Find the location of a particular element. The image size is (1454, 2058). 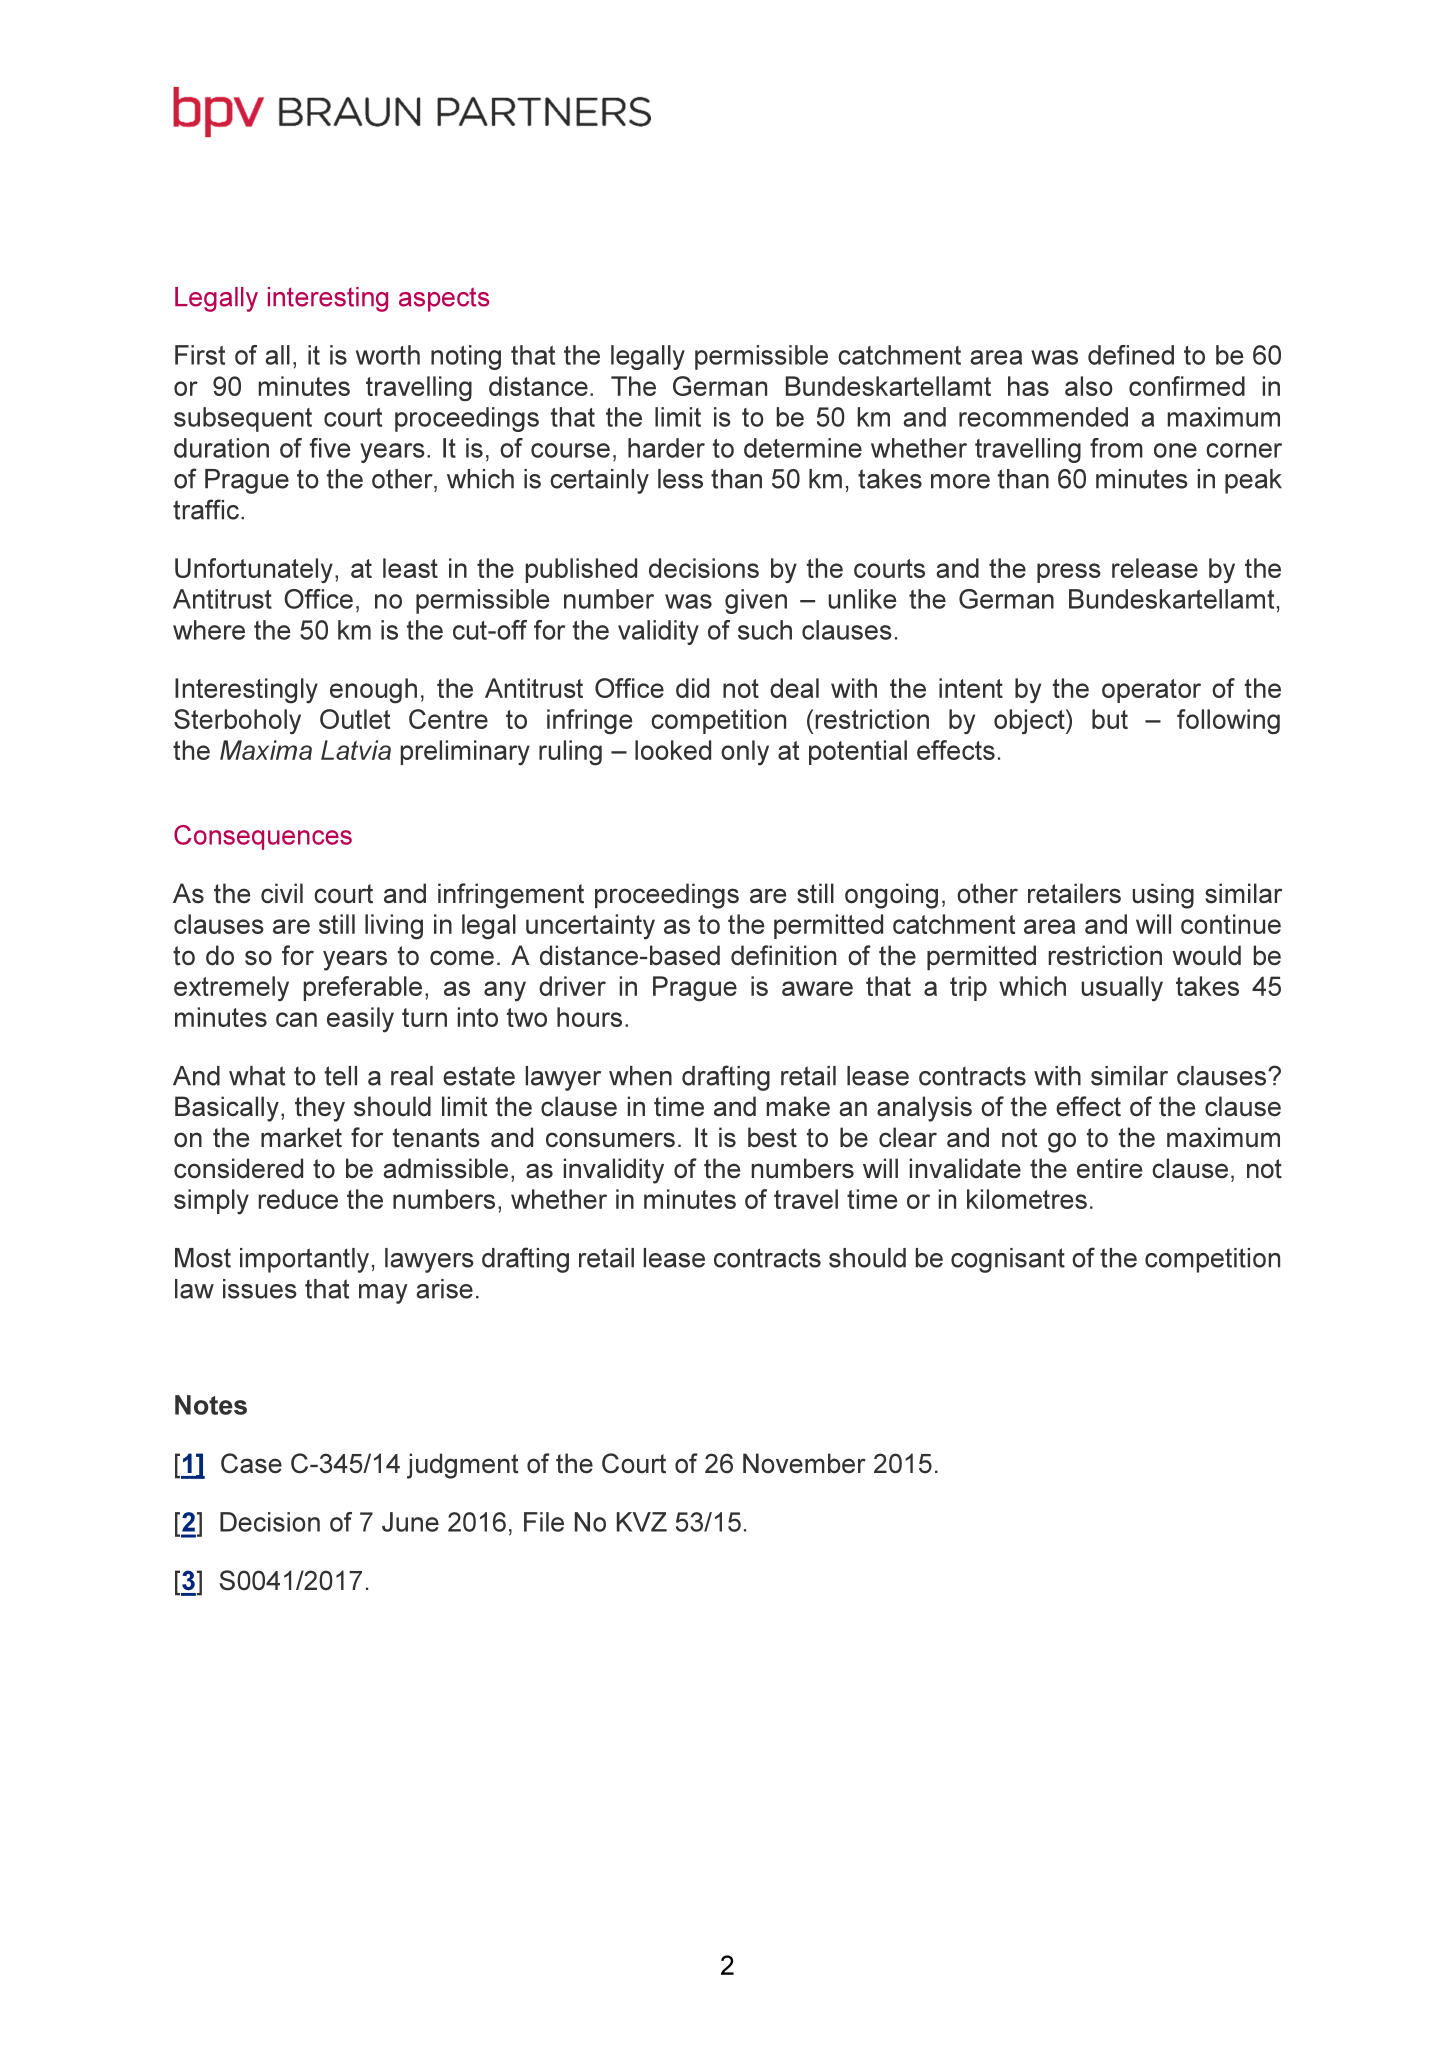

defined is located at coordinates (1131, 355).
